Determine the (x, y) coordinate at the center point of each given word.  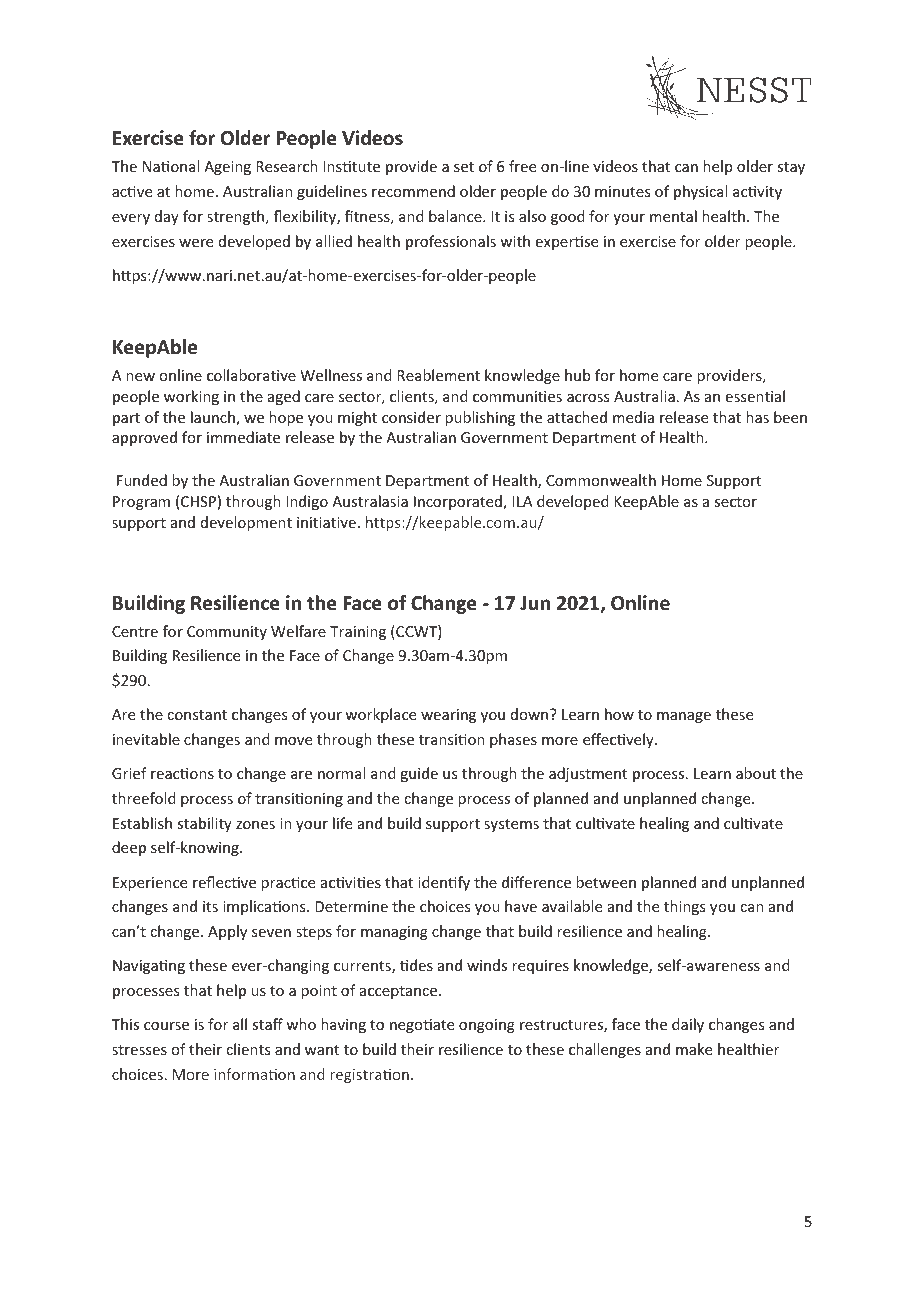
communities (517, 396)
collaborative (251, 375)
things (684, 907)
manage (684, 717)
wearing (448, 716)
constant (197, 715)
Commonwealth (601, 480)
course (166, 1026)
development (246, 523)
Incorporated (459, 502)
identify (444, 883)
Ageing (227, 168)
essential (755, 396)
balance (456, 216)
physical (700, 192)
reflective (224, 882)
